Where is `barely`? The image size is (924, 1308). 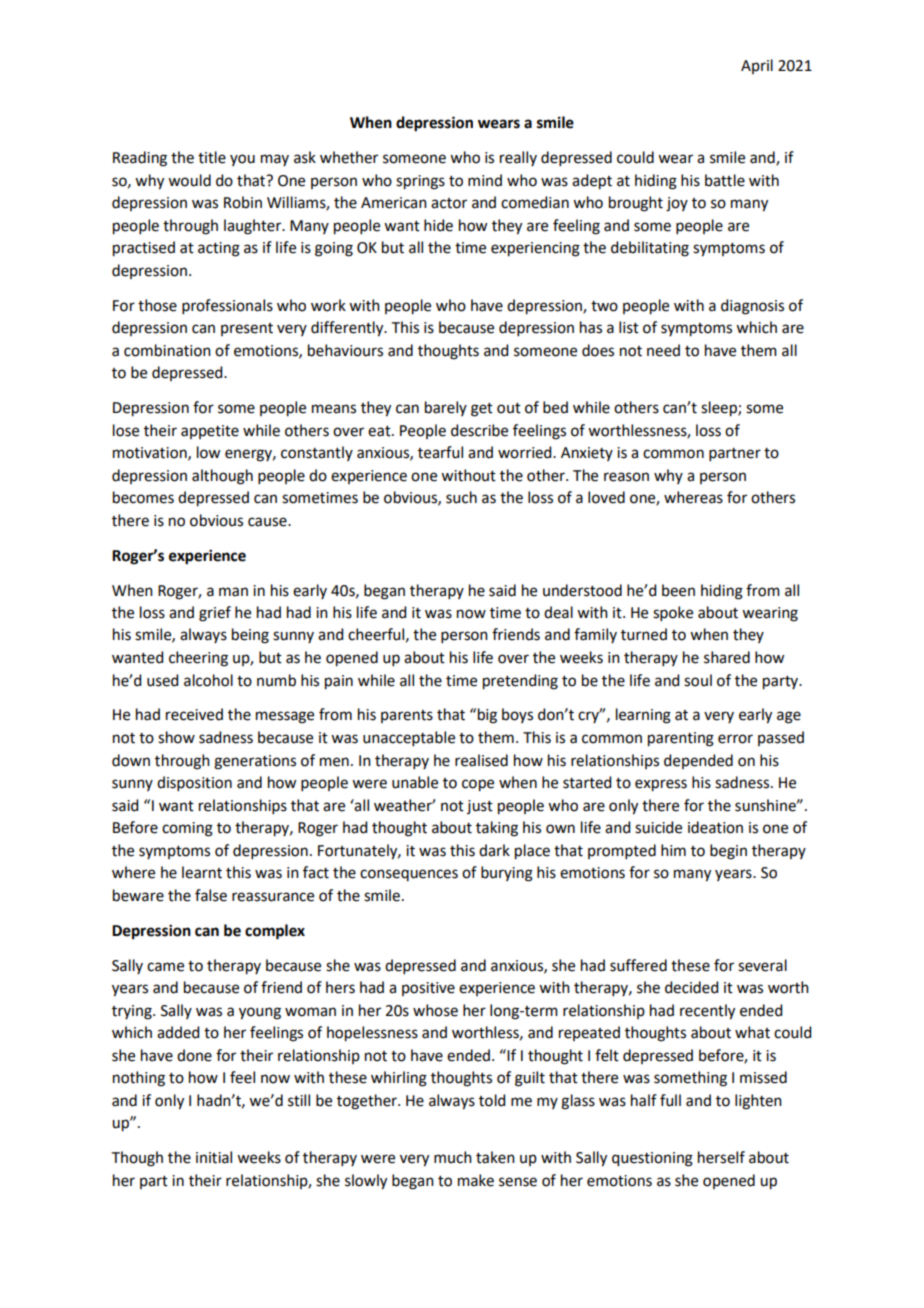
barely is located at coordinates (446, 408).
